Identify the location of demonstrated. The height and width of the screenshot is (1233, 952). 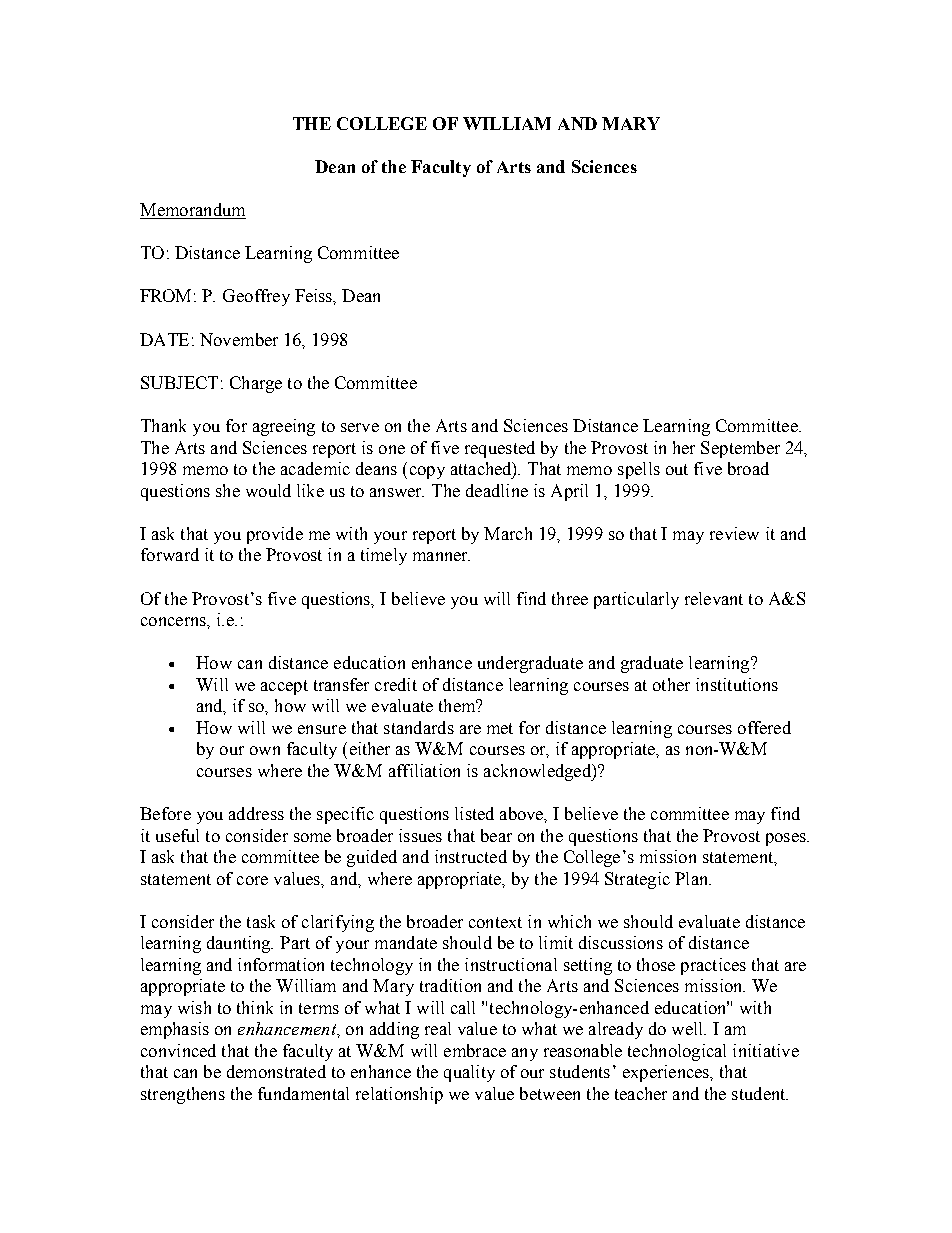
(276, 1071).
